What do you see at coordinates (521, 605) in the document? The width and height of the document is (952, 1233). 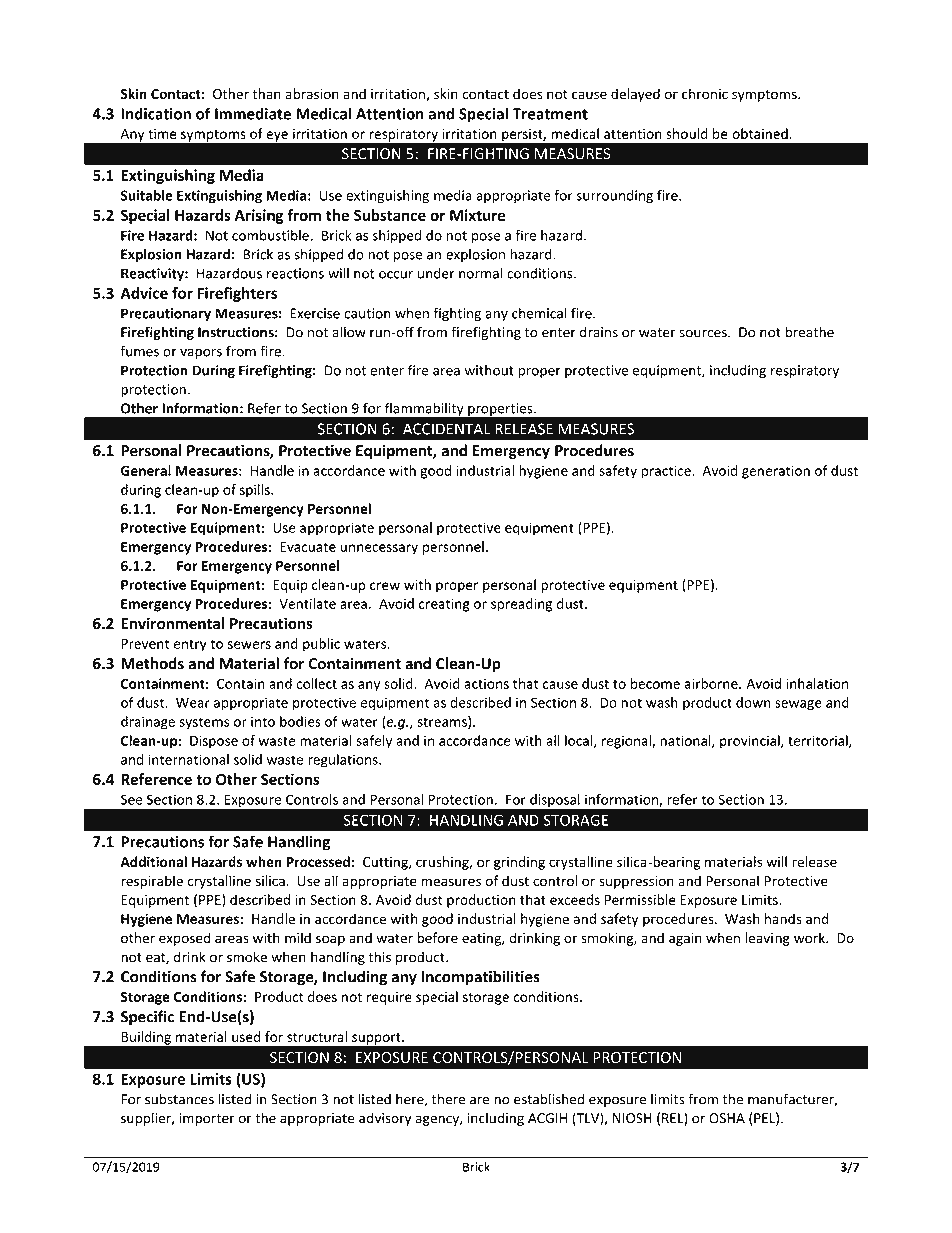 I see `spreading` at bounding box center [521, 605].
